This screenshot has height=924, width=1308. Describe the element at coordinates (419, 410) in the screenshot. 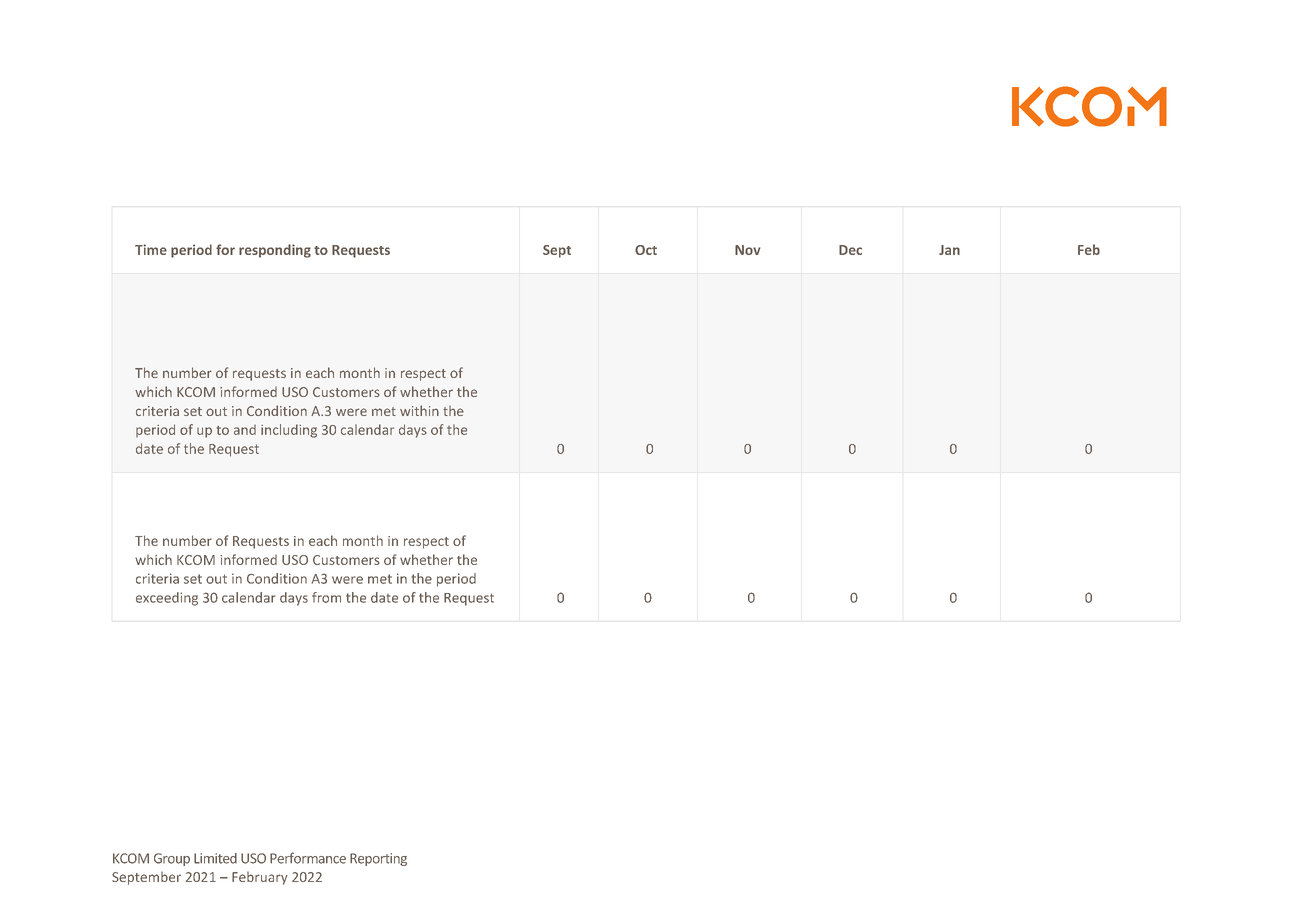

I see `within` at that location.
